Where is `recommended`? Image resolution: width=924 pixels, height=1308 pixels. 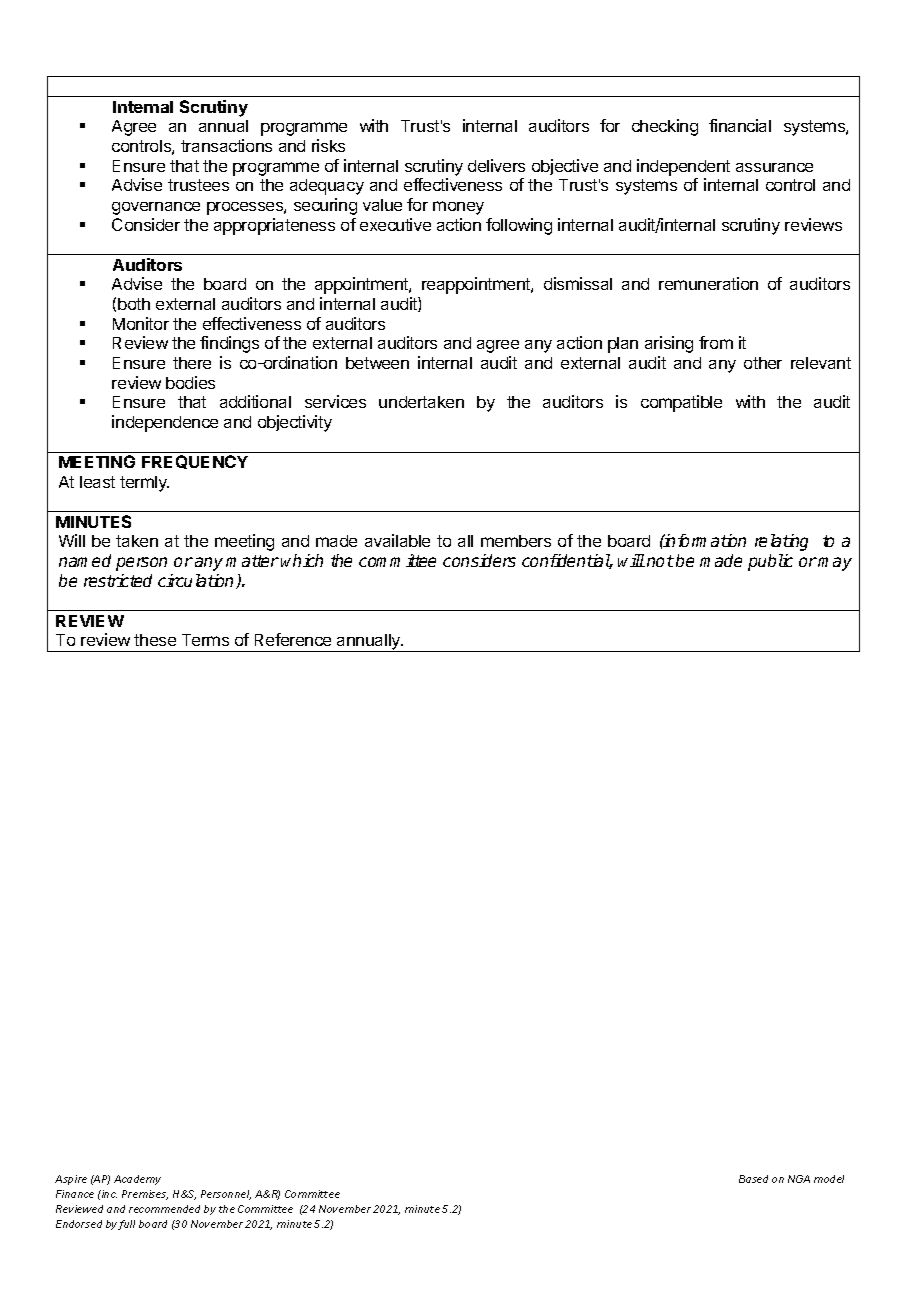
recommended is located at coordinates (164, 1209).
